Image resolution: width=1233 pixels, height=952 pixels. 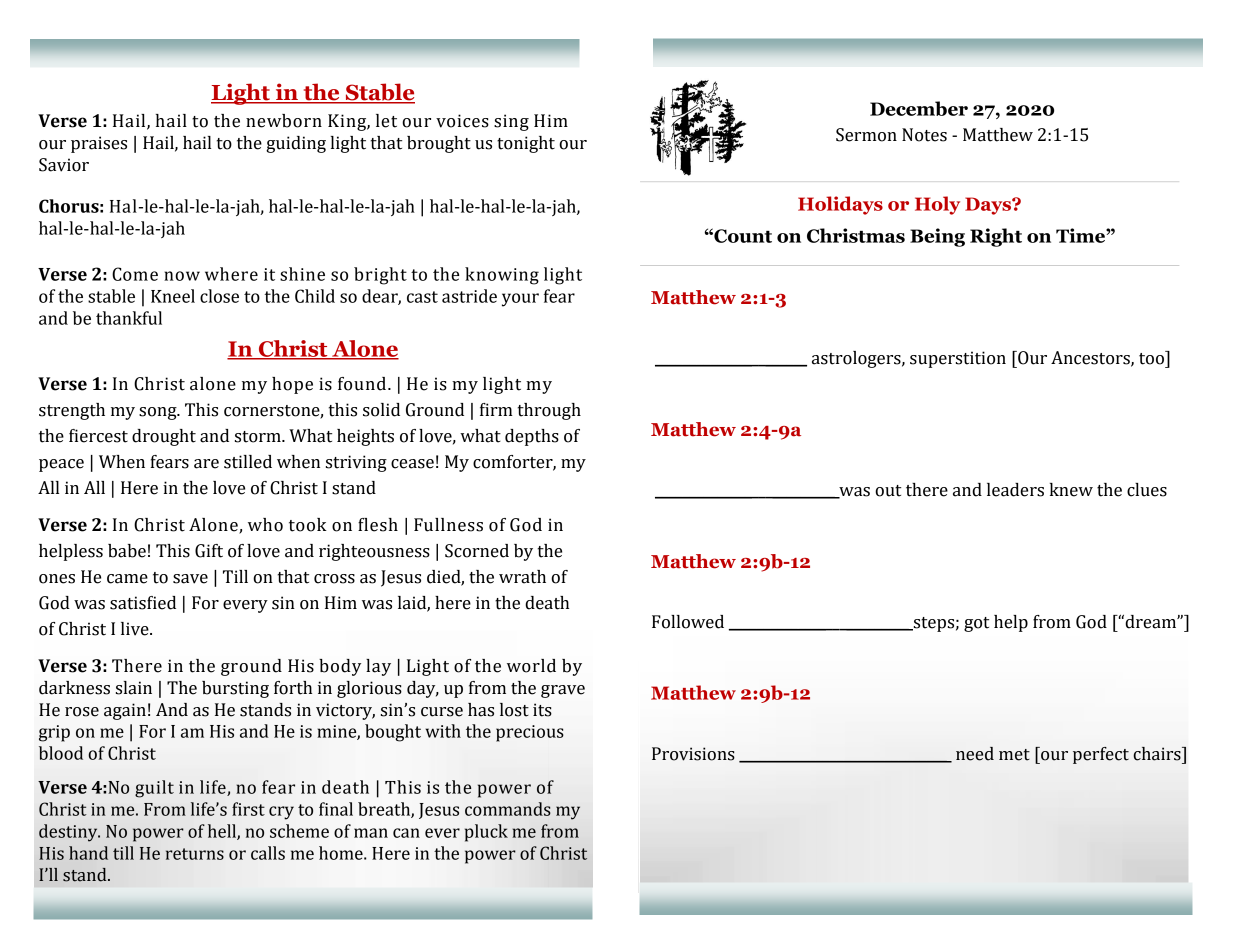 I want to click on Notes, so click(x=924, y=135).
